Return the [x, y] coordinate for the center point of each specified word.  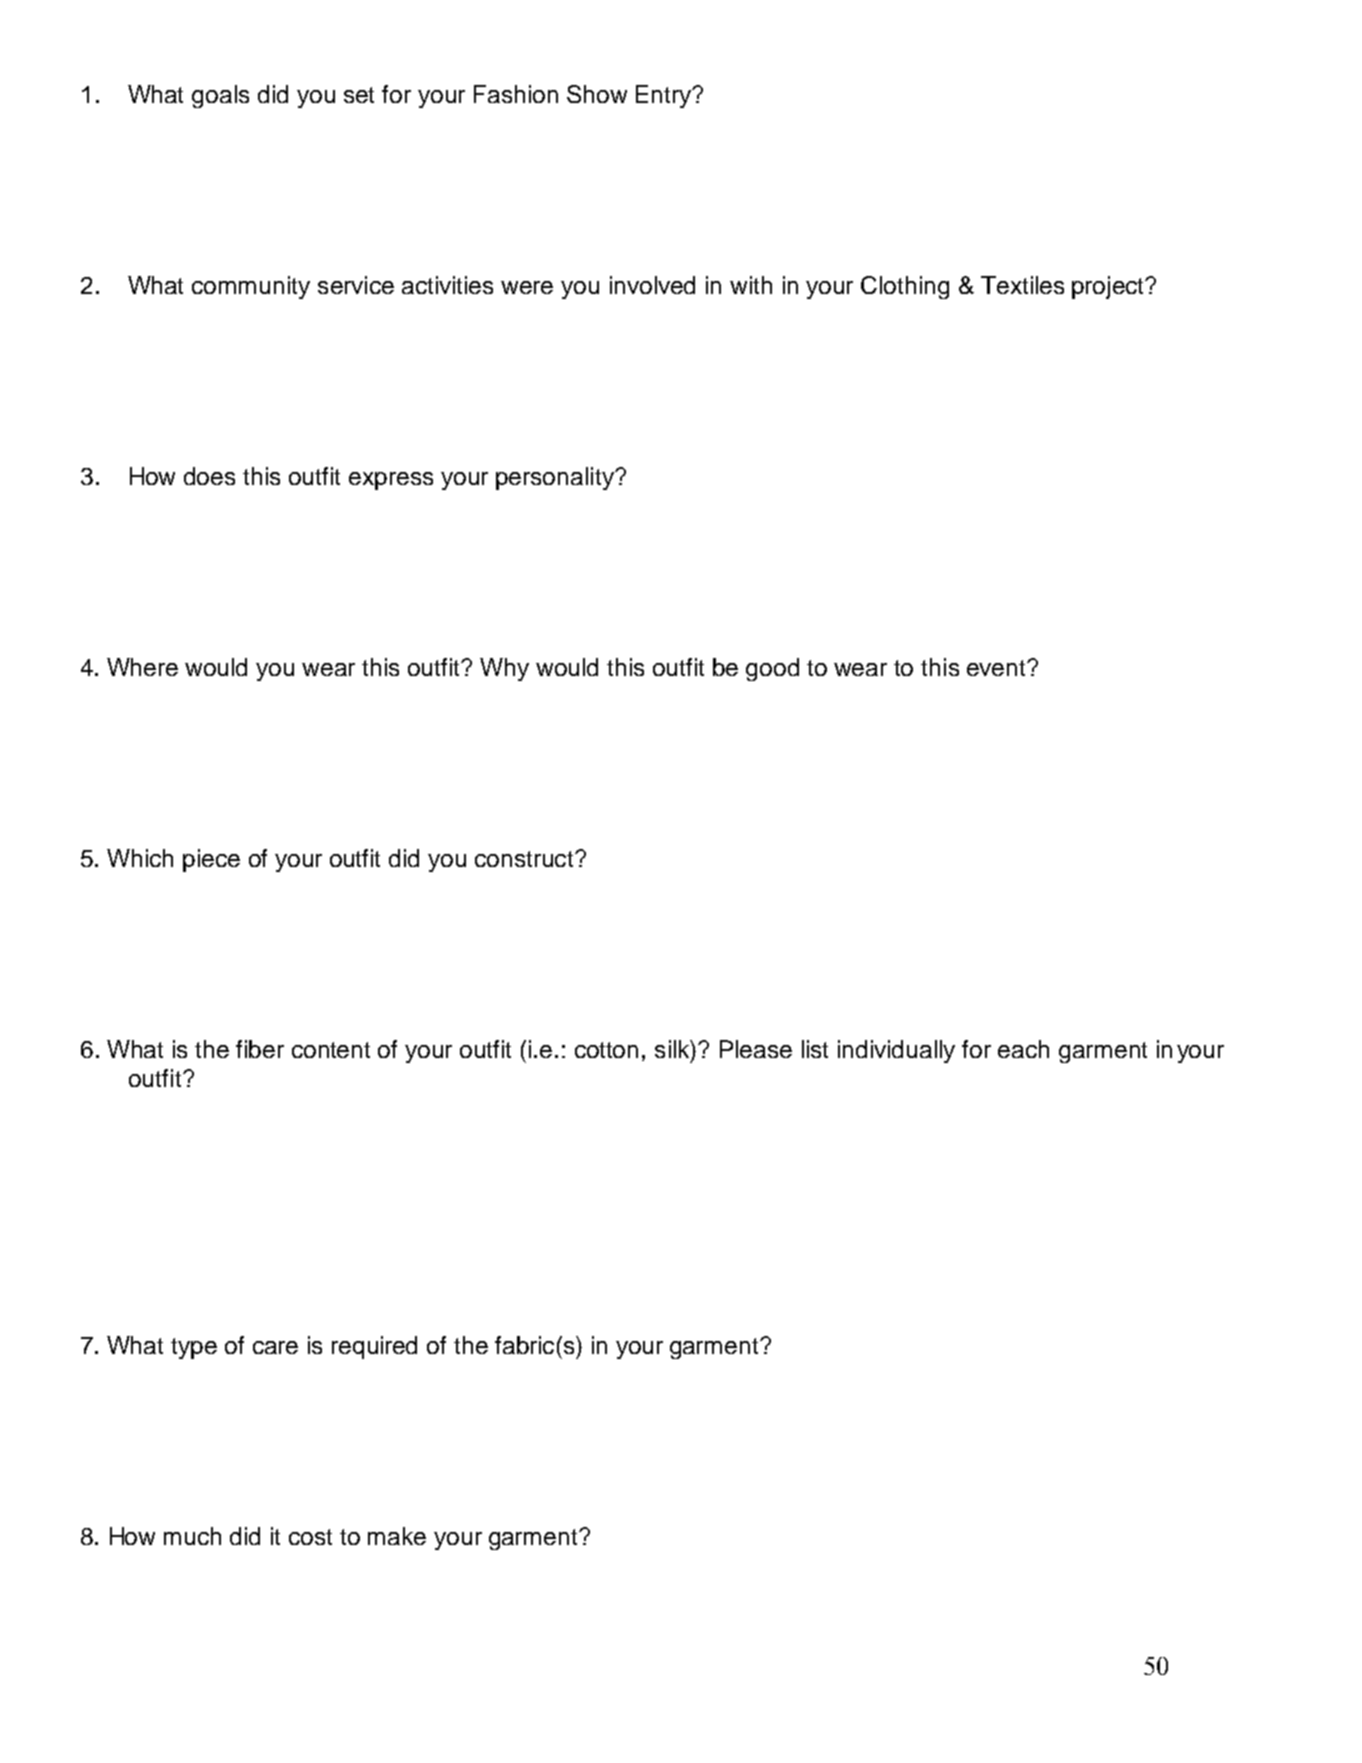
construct [525, 859]
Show [597, 94]
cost [310, 1537]
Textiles [1022, 285]
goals [220, 96]
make [397, 1536]
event [997, 668]
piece [211, 860]
